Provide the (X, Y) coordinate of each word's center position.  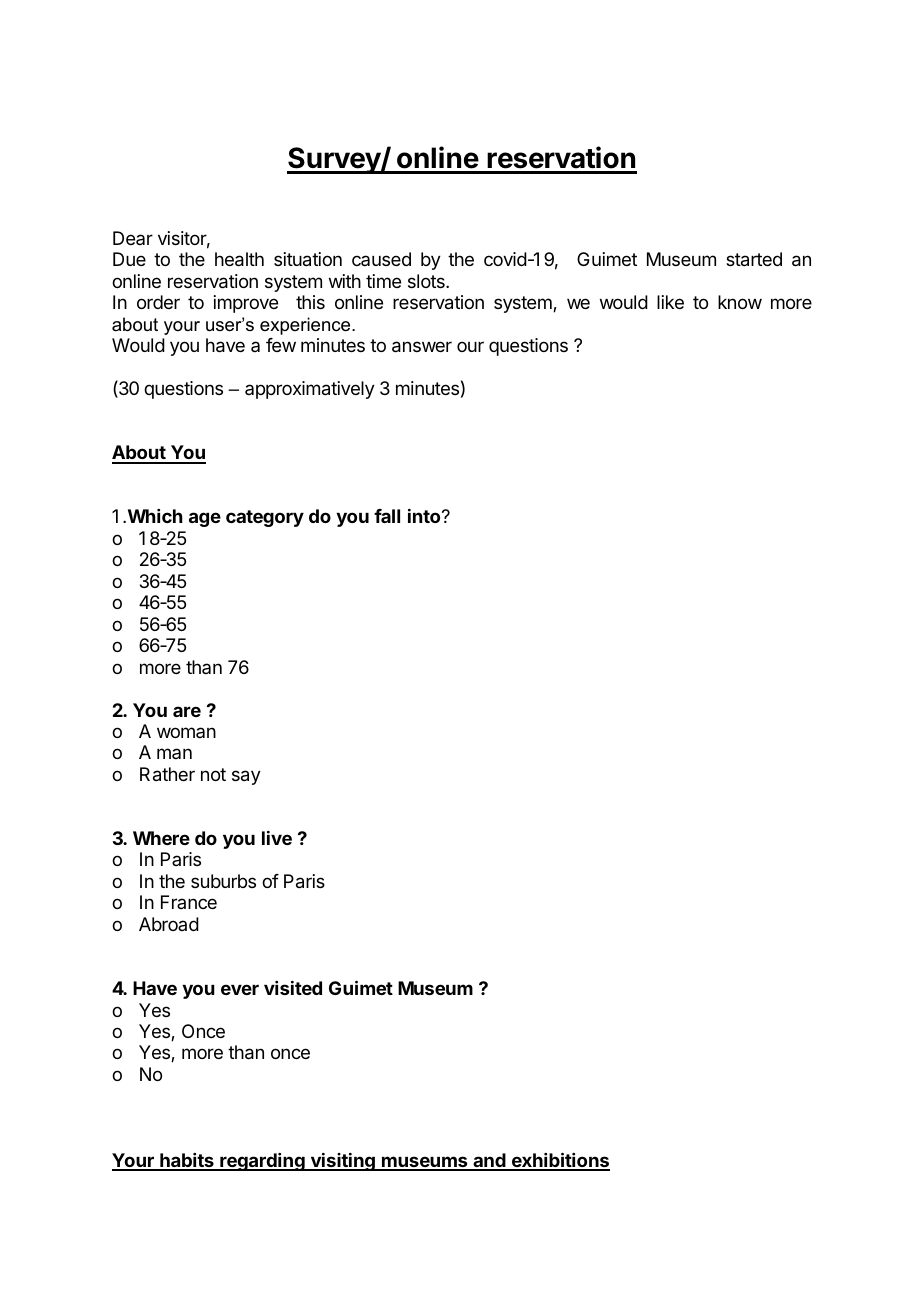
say (246, 777)
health (239, 259)
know (740, 302)
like (670, 302)
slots (427, 281)
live (277, 838)
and (489, 1161)
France (189, 902)
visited (293, 988)
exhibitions (559, 1161)
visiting (342, 1162)
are (187, 711)
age (205, 519)
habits (187, 1161)
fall (387, 516)
